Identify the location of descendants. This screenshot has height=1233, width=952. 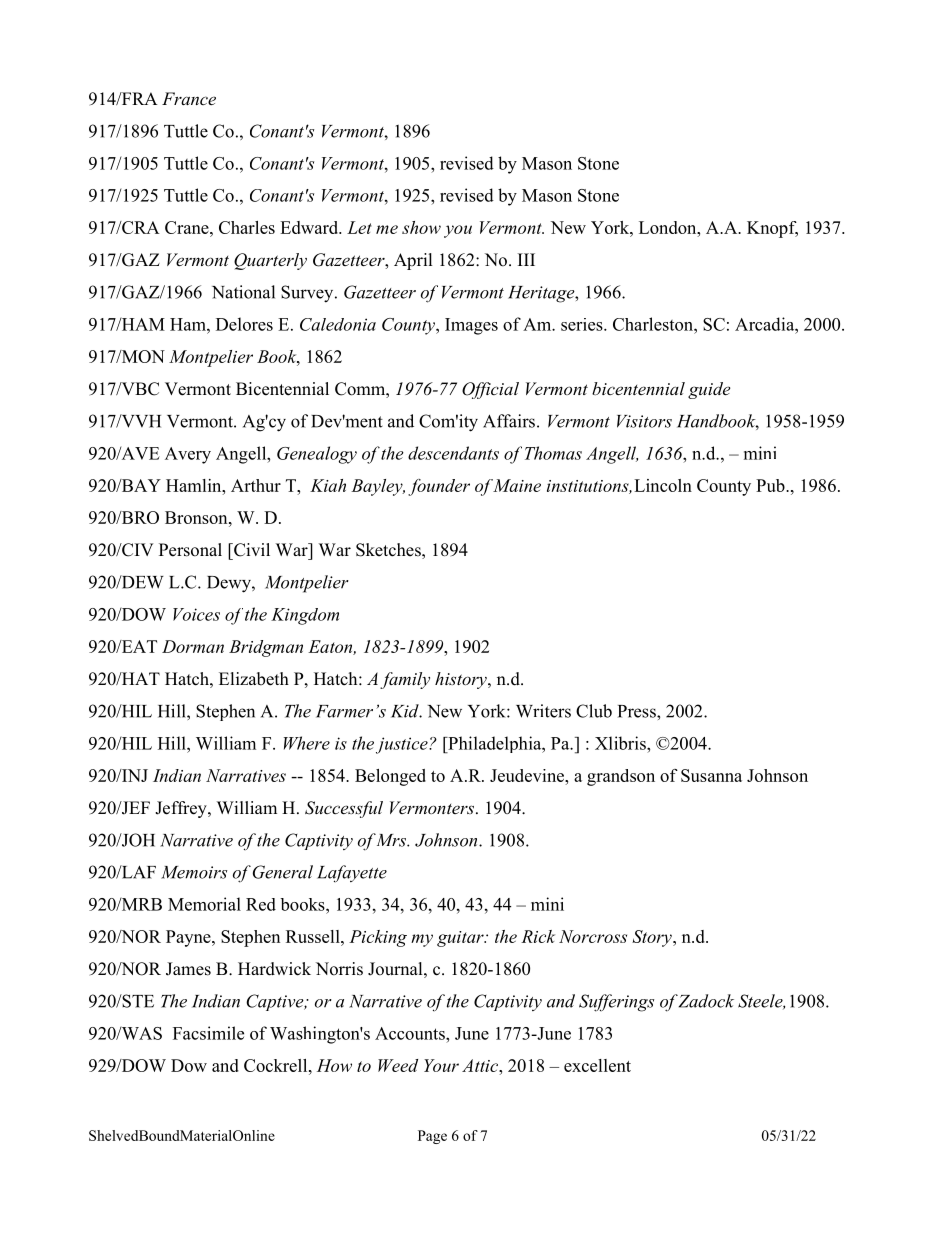
(453, 453).
